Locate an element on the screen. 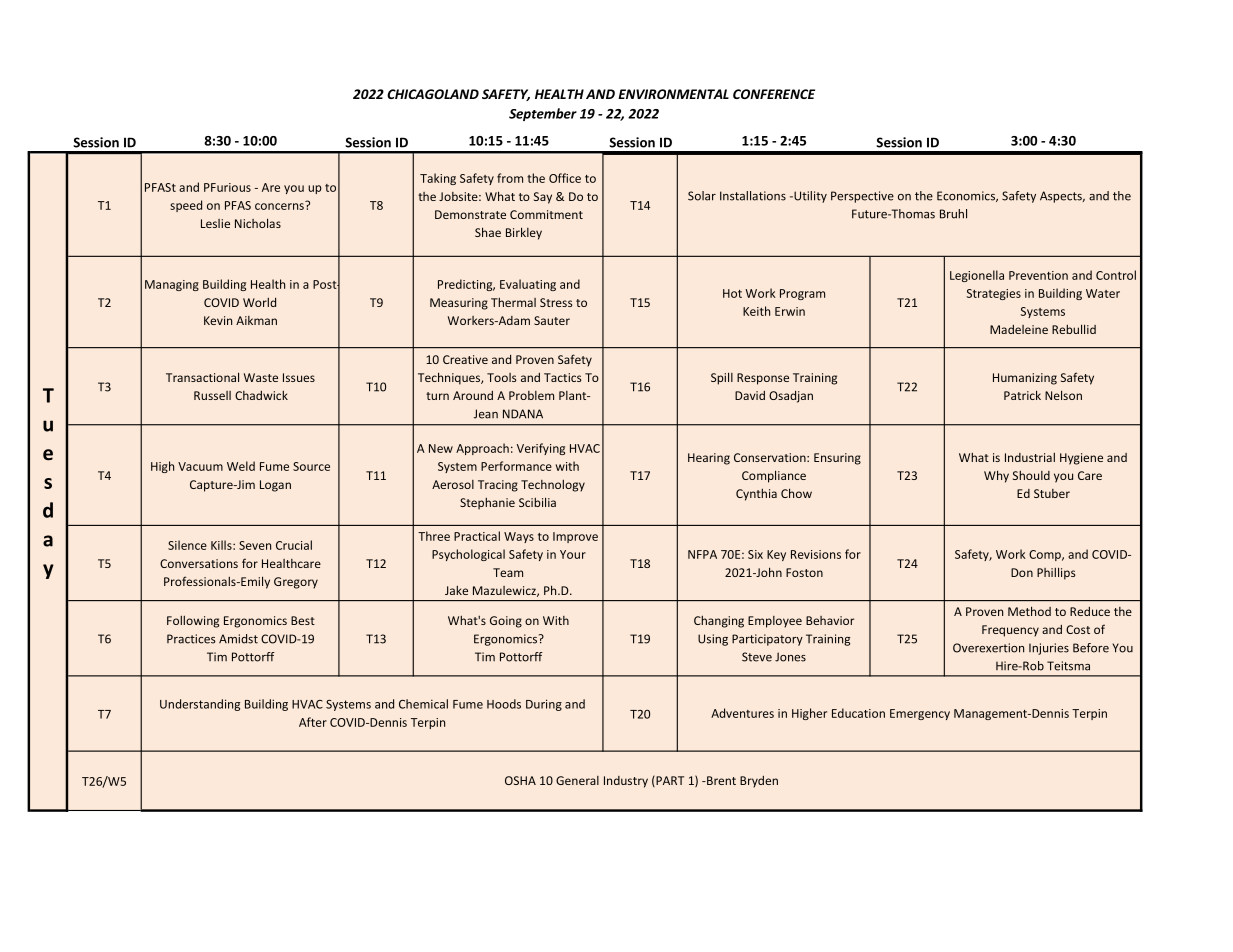 The width and height of the screenshot is (1233, 952). CONFERENCE is located at coordinates (774, 94).
